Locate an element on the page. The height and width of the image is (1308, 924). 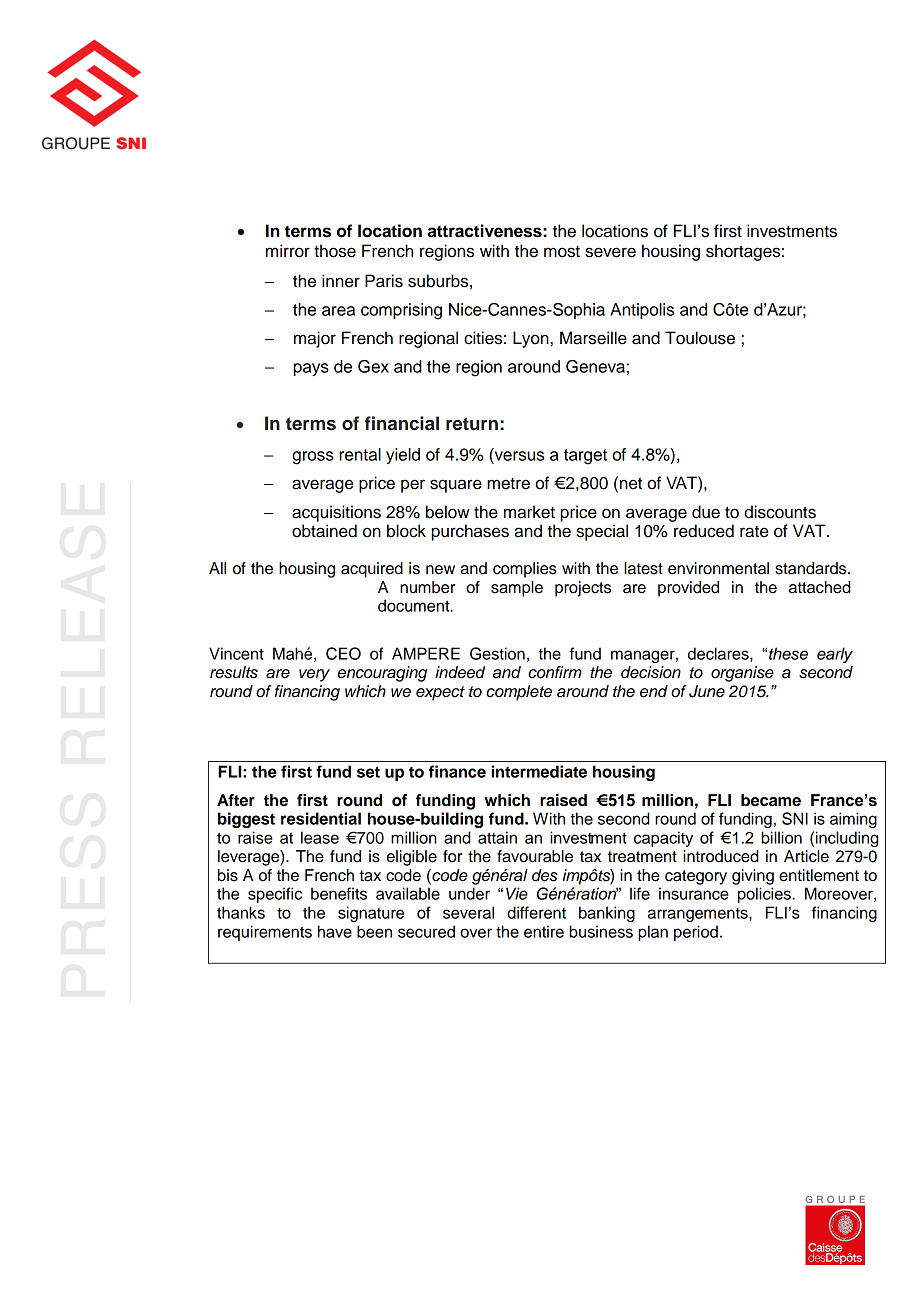
specific is located at coordinates (275, 895).
